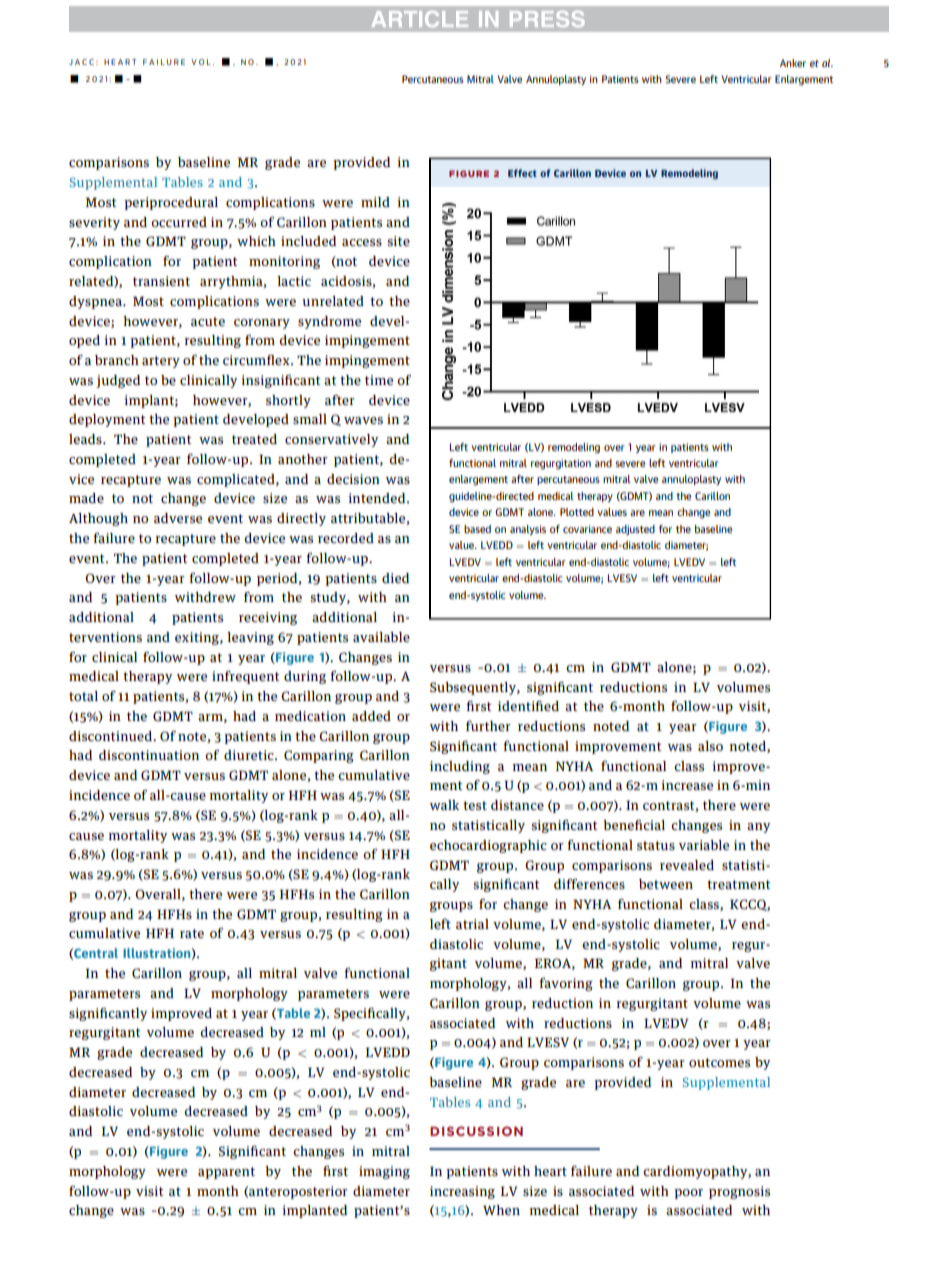 This screenshot has width=952, height=1280. What do you see at coordinates (250, 638) in the screenshot?
I see `leaving` at bounding box center [250, 638].
